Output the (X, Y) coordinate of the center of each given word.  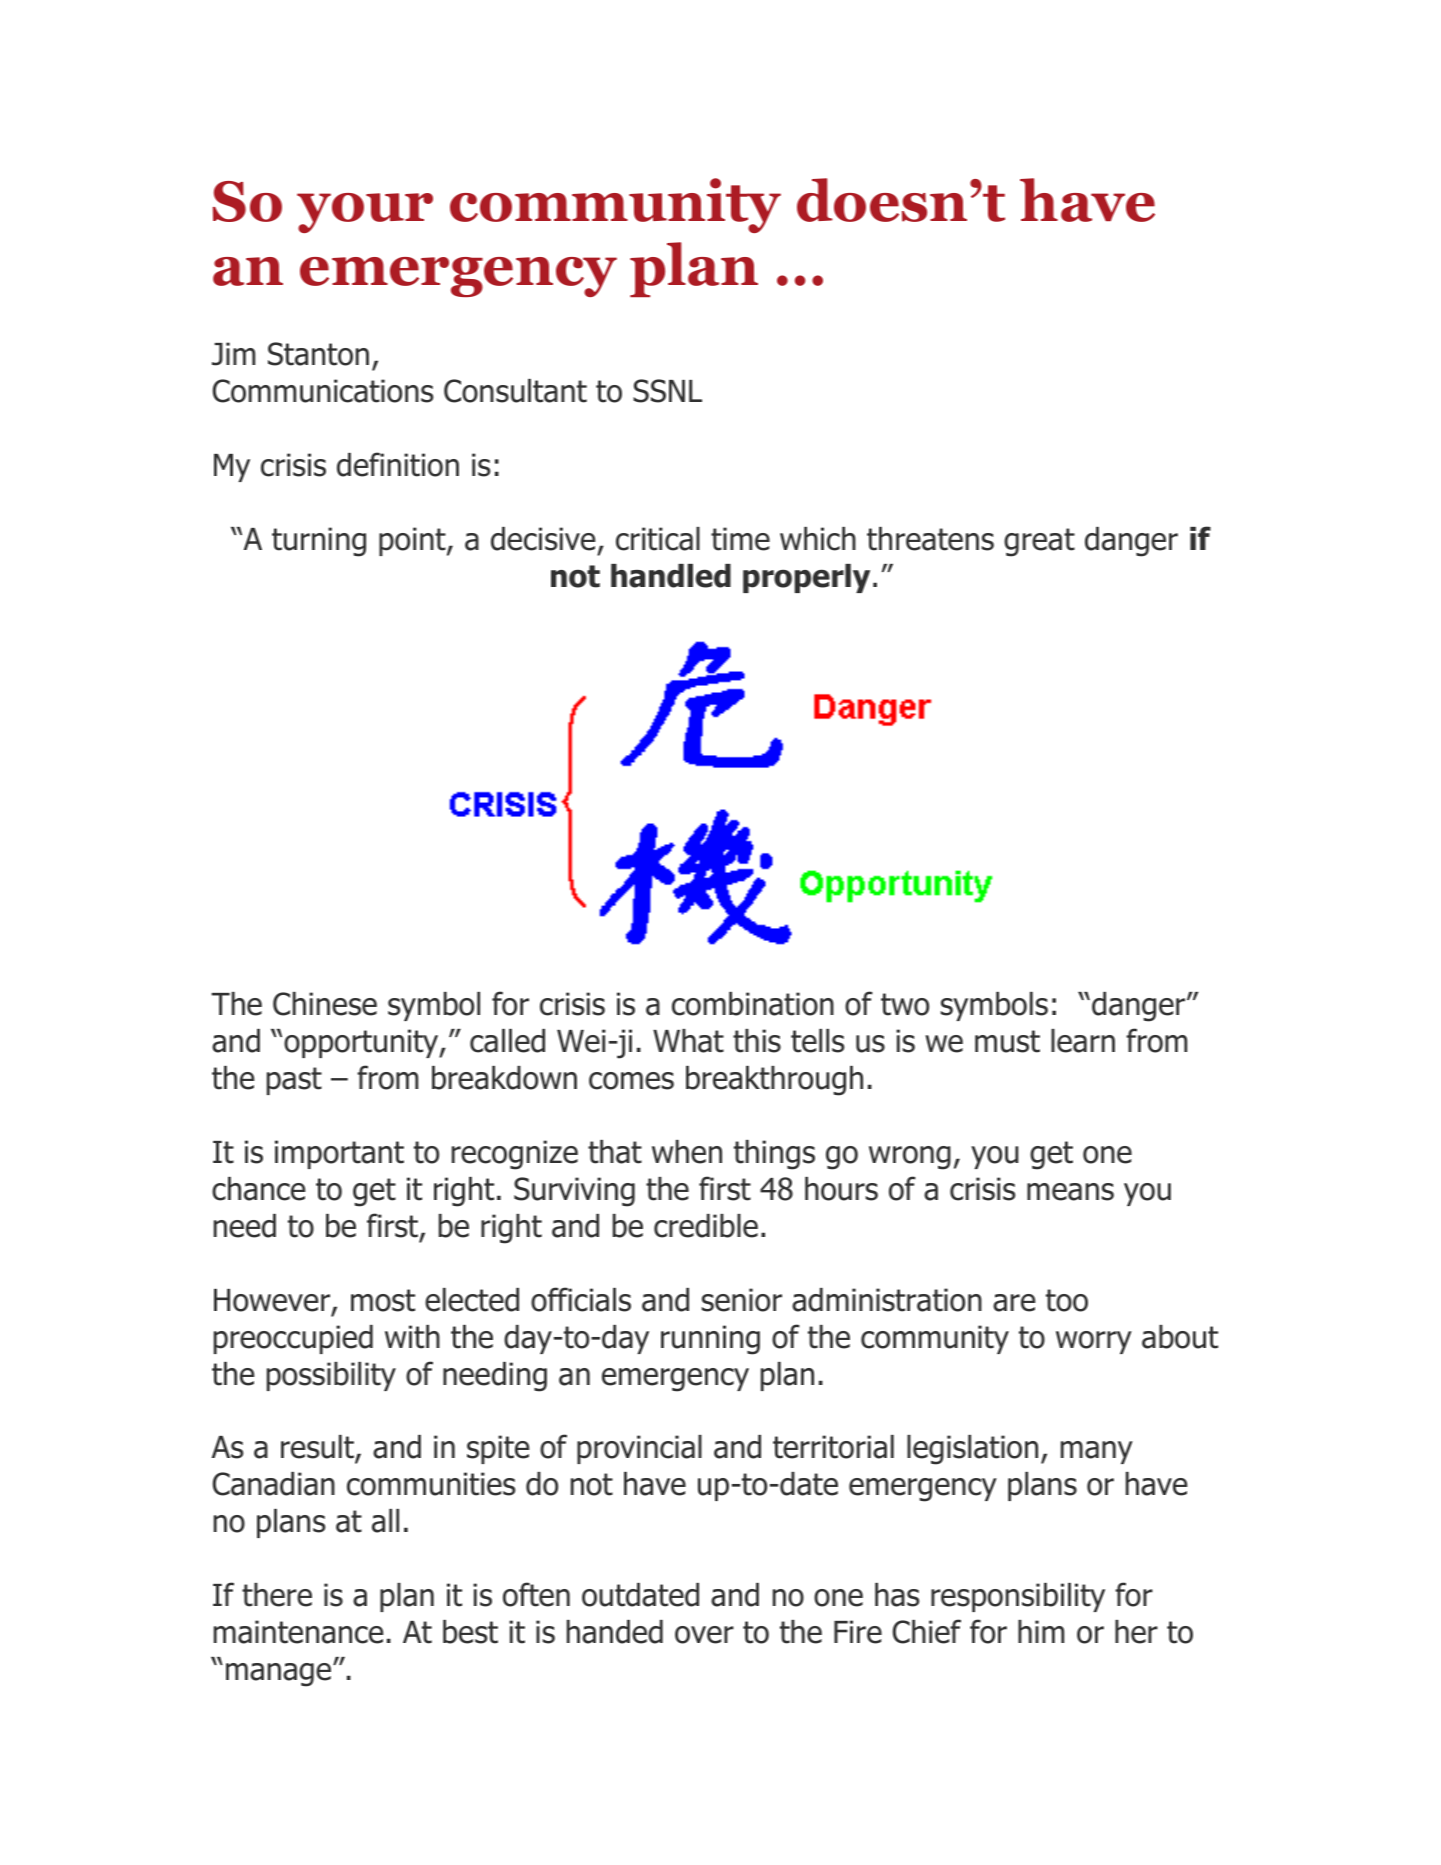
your (365, 213)
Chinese (325, 1004)
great (1039, 542)
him (1041, 1631)
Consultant (515, 391)
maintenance (299, 1632)
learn (1083, 1041)
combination (753, 1004)
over (704, 1635)
